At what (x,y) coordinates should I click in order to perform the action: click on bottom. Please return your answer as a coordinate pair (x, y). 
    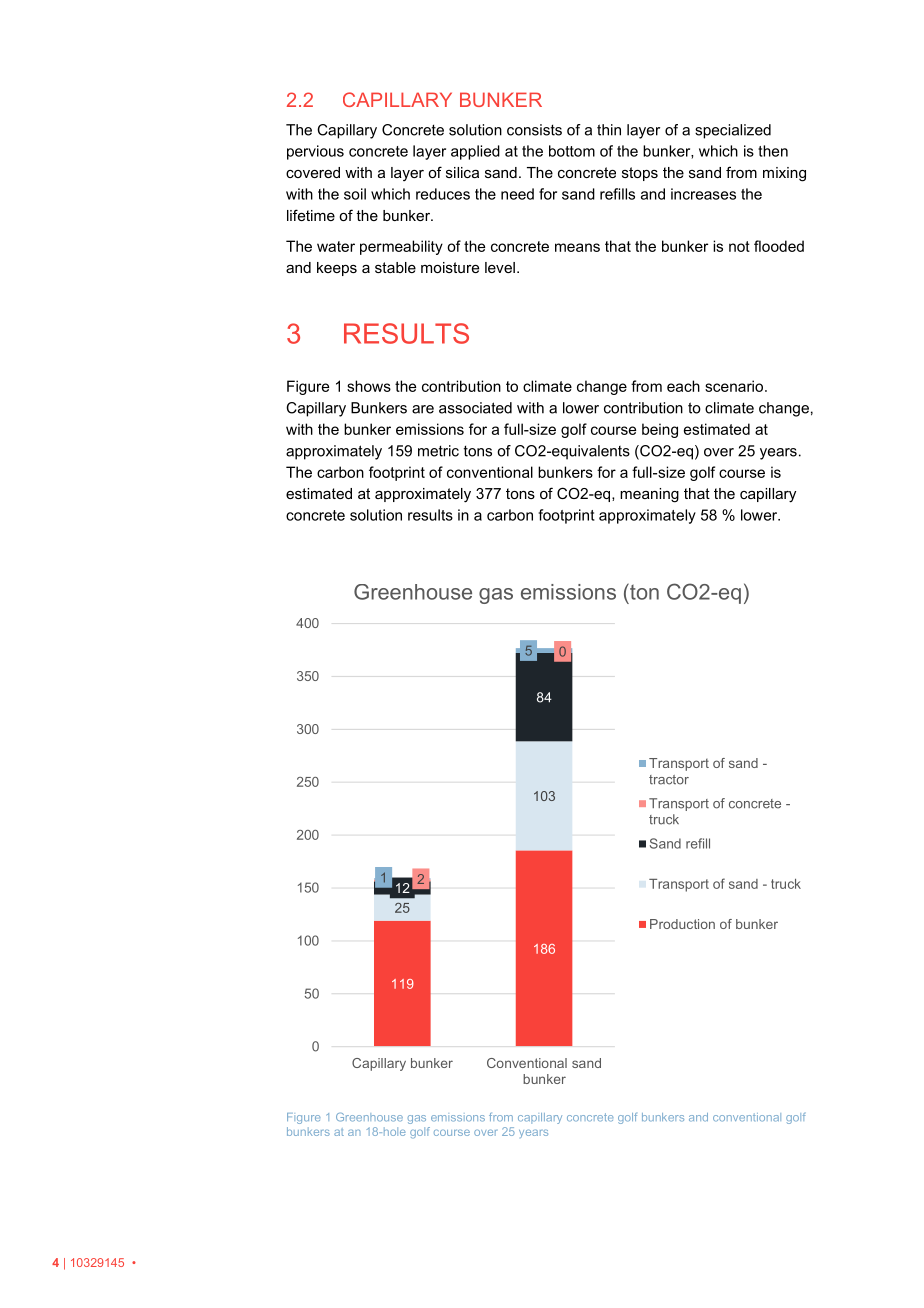
    Looking at the image, I should click on (572, 151).
